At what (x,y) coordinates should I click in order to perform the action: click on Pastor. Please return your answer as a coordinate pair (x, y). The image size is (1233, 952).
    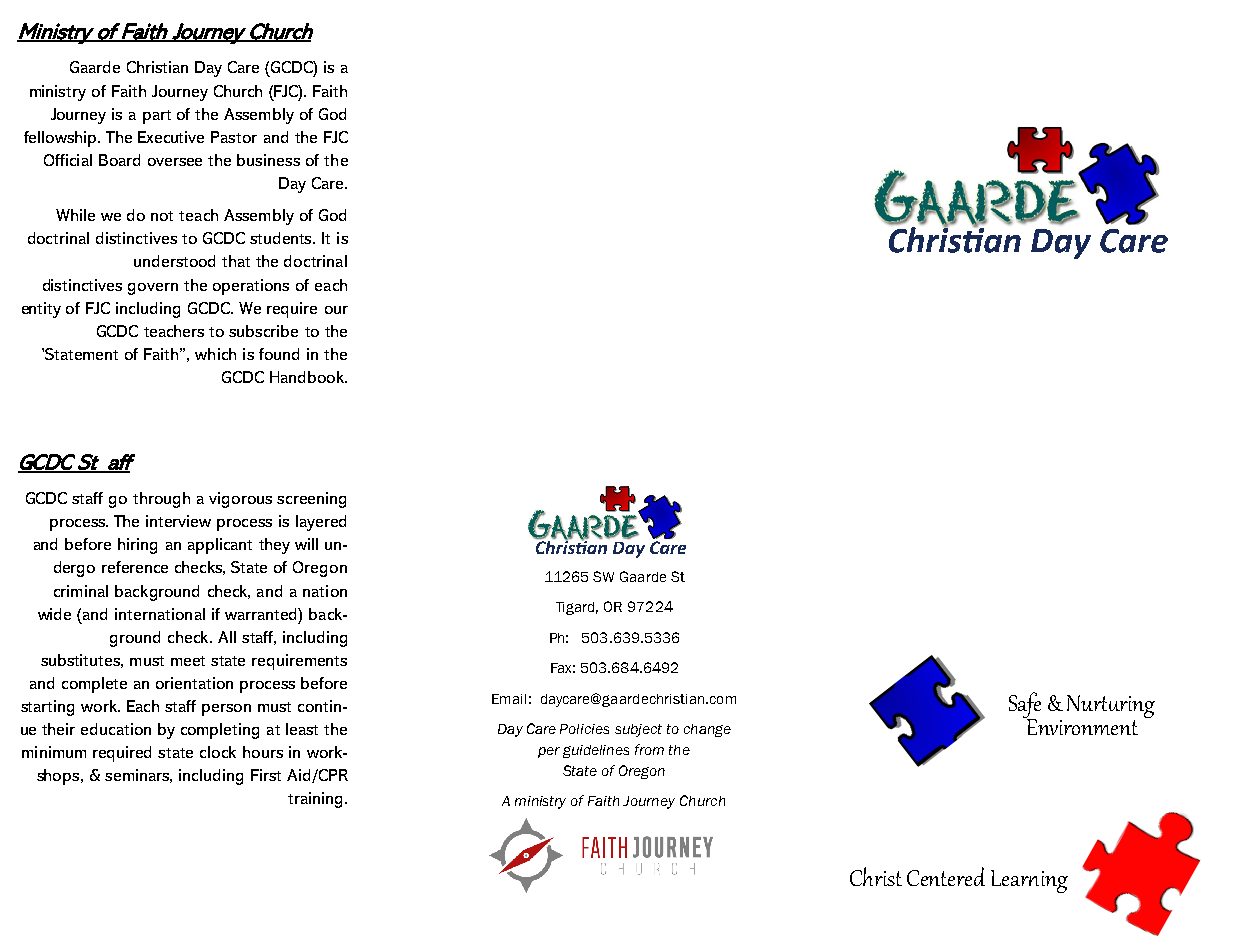
    Looking at the image, I should click on (234, 137).
